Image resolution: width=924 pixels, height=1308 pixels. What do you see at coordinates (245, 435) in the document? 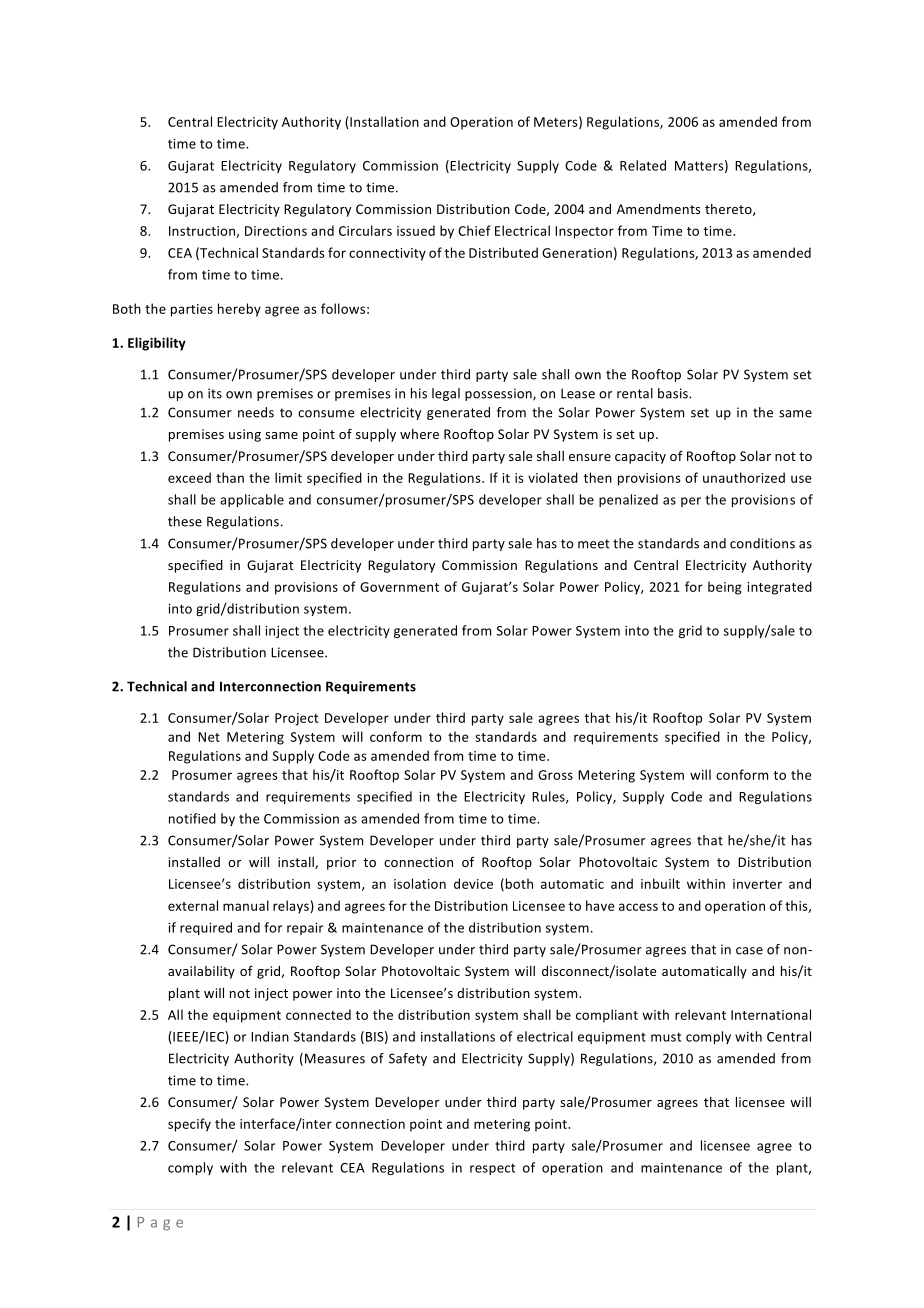
I see `using` at bounding box center [245, 435].
